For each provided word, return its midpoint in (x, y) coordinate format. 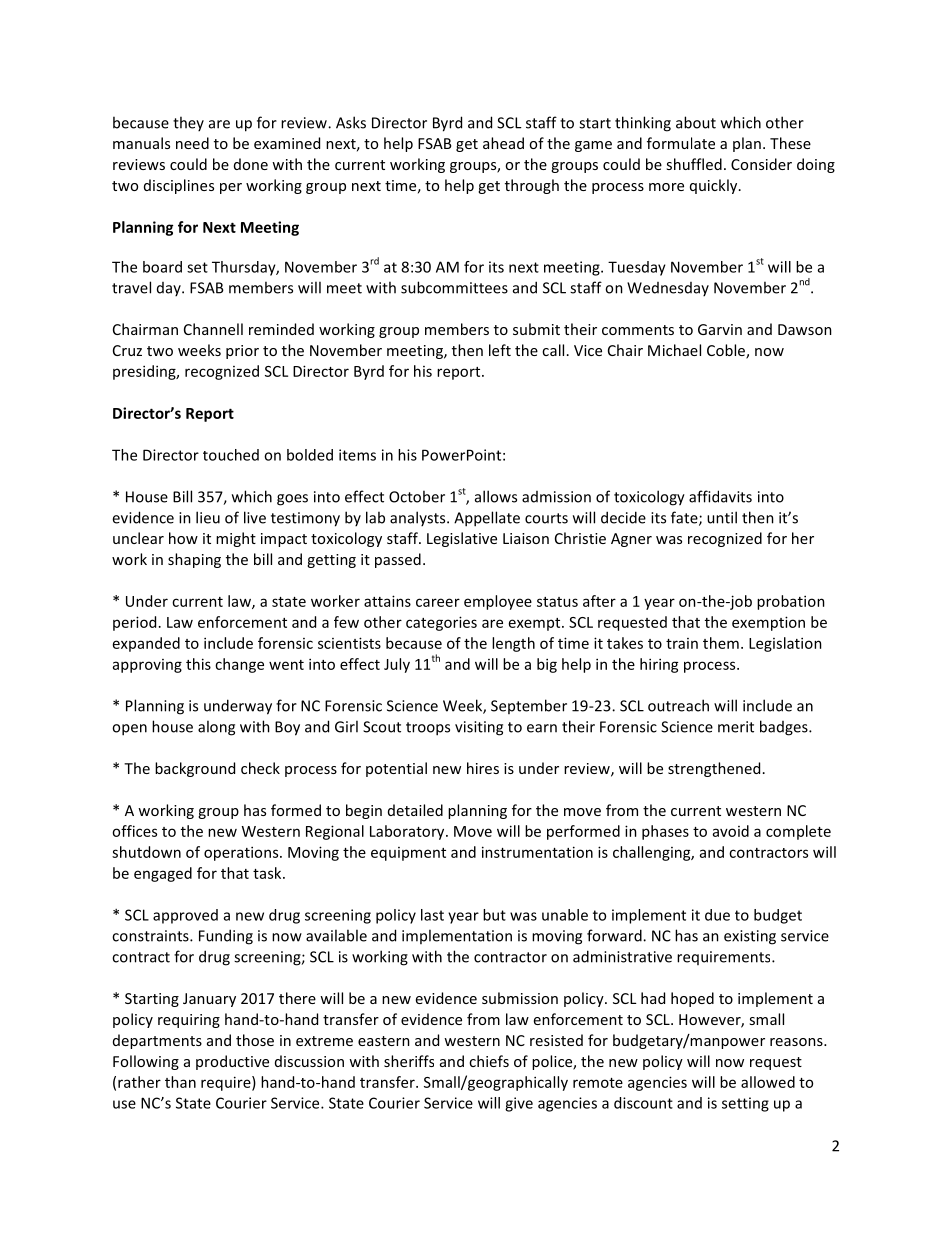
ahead (503, 143)
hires (483, 768)
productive (232, 1062)
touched (231, 455)
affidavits (720, 496)
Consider (761, 164)
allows (496, 496)
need (192, 143)
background (195, 769)
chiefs (489, 1061)
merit (736, 727)
